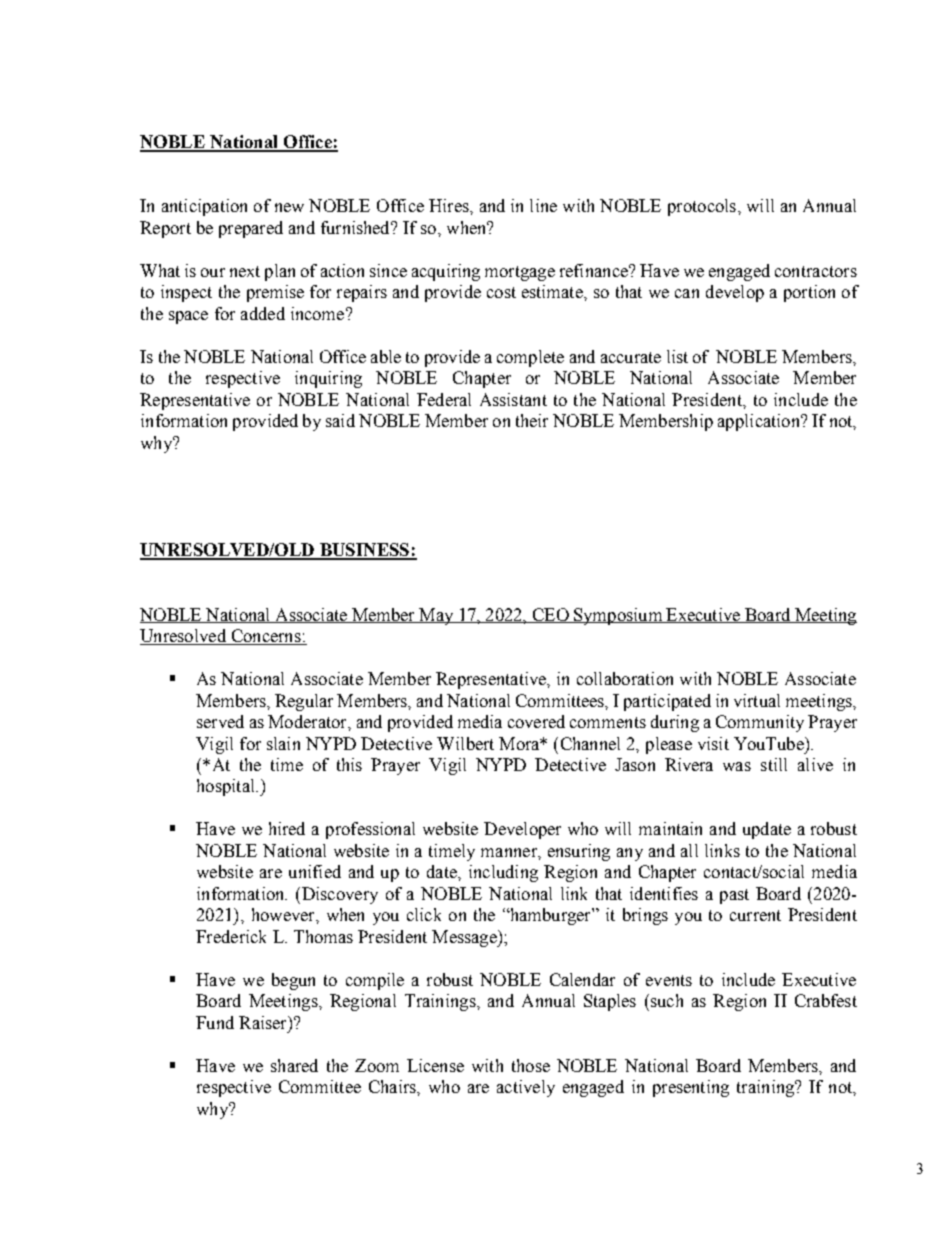  What do you see at coordinates (737, 766) in the image?
I see `was` at bounding box center [737, 766].
